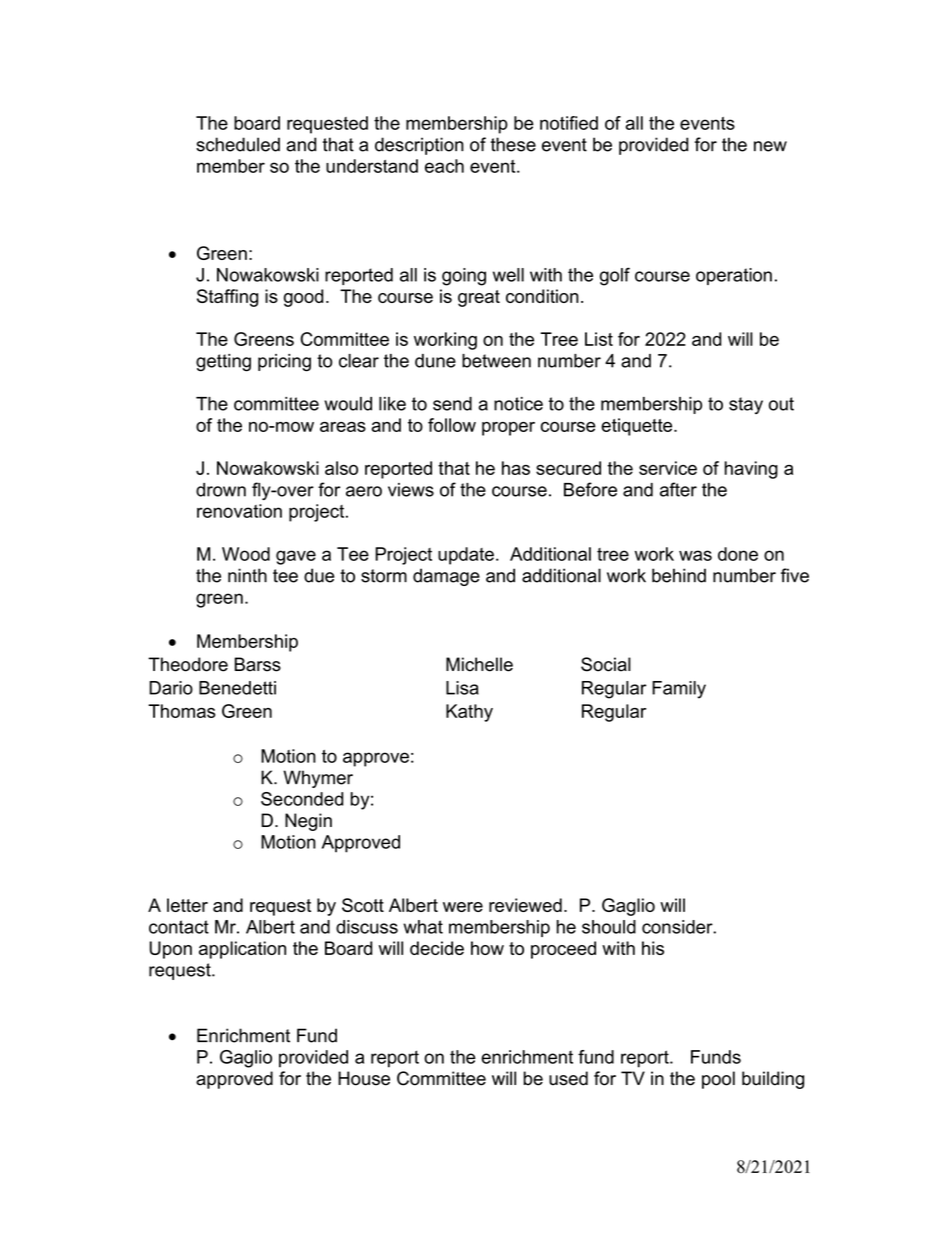 The image size is (952, 1233). What do you see at coordinates (718, 1080) in the screenshot?
I see `pool` at bounding box center [718, 1080].
